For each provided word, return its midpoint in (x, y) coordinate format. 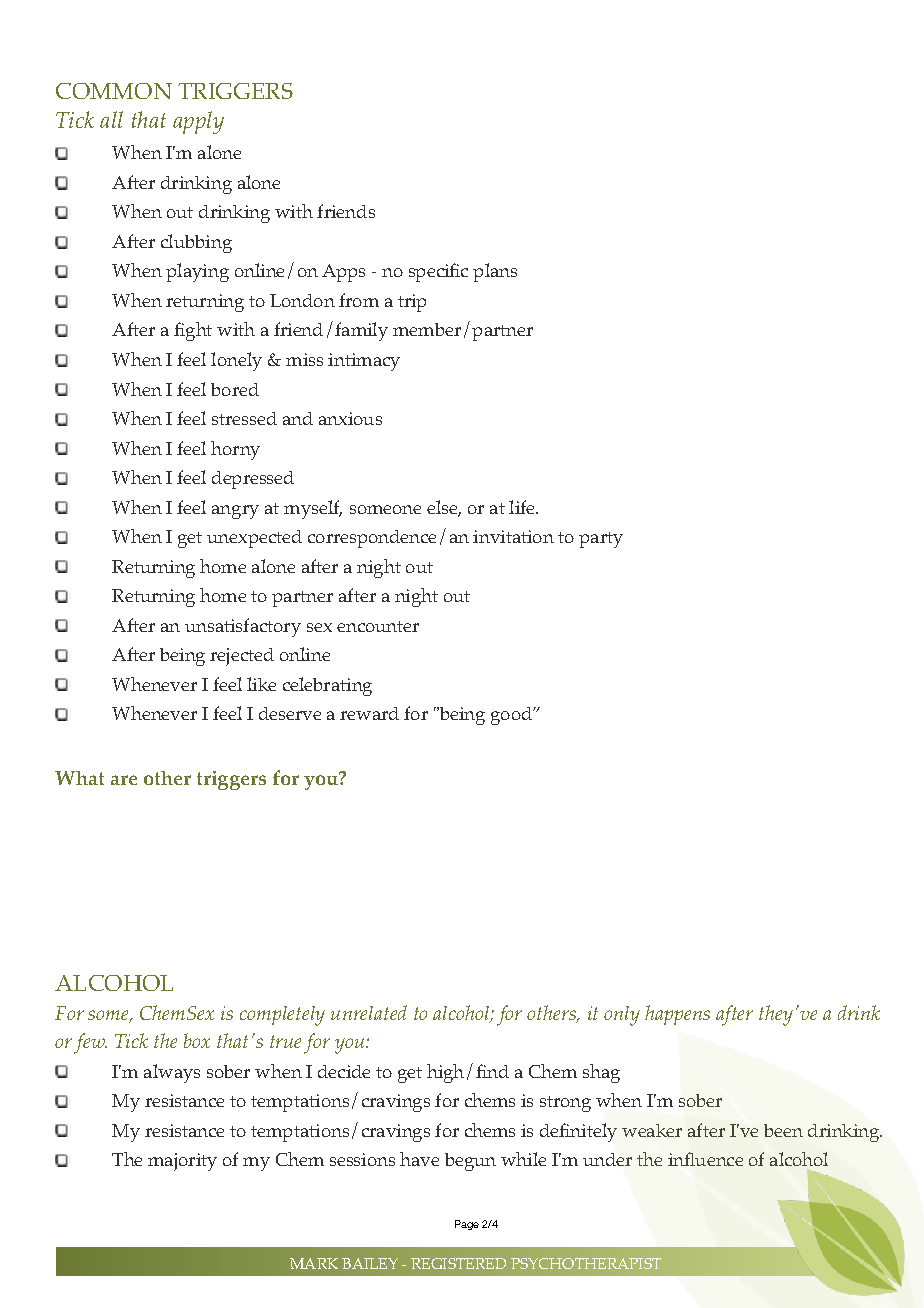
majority (182, 1162)
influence (705, 1159)
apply (198, 122)
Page (467, 1225)
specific (438, 272)
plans (495, 272)
